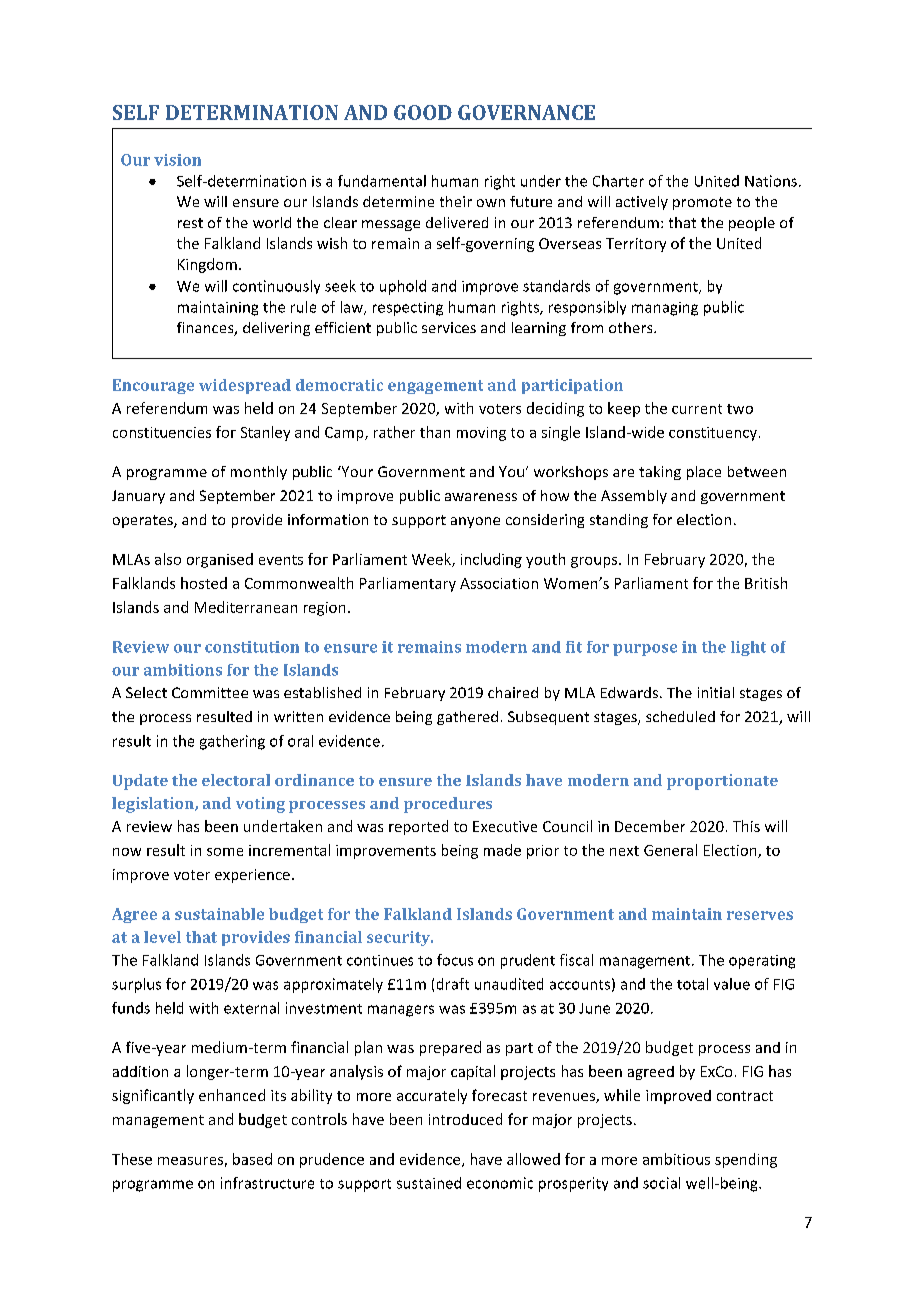 The height and width of the screenshot is (1308, 924). What do you see at coordinates (423, 112) in the screenshot?
I see `GOOD` at bounding box center [423, 112].
